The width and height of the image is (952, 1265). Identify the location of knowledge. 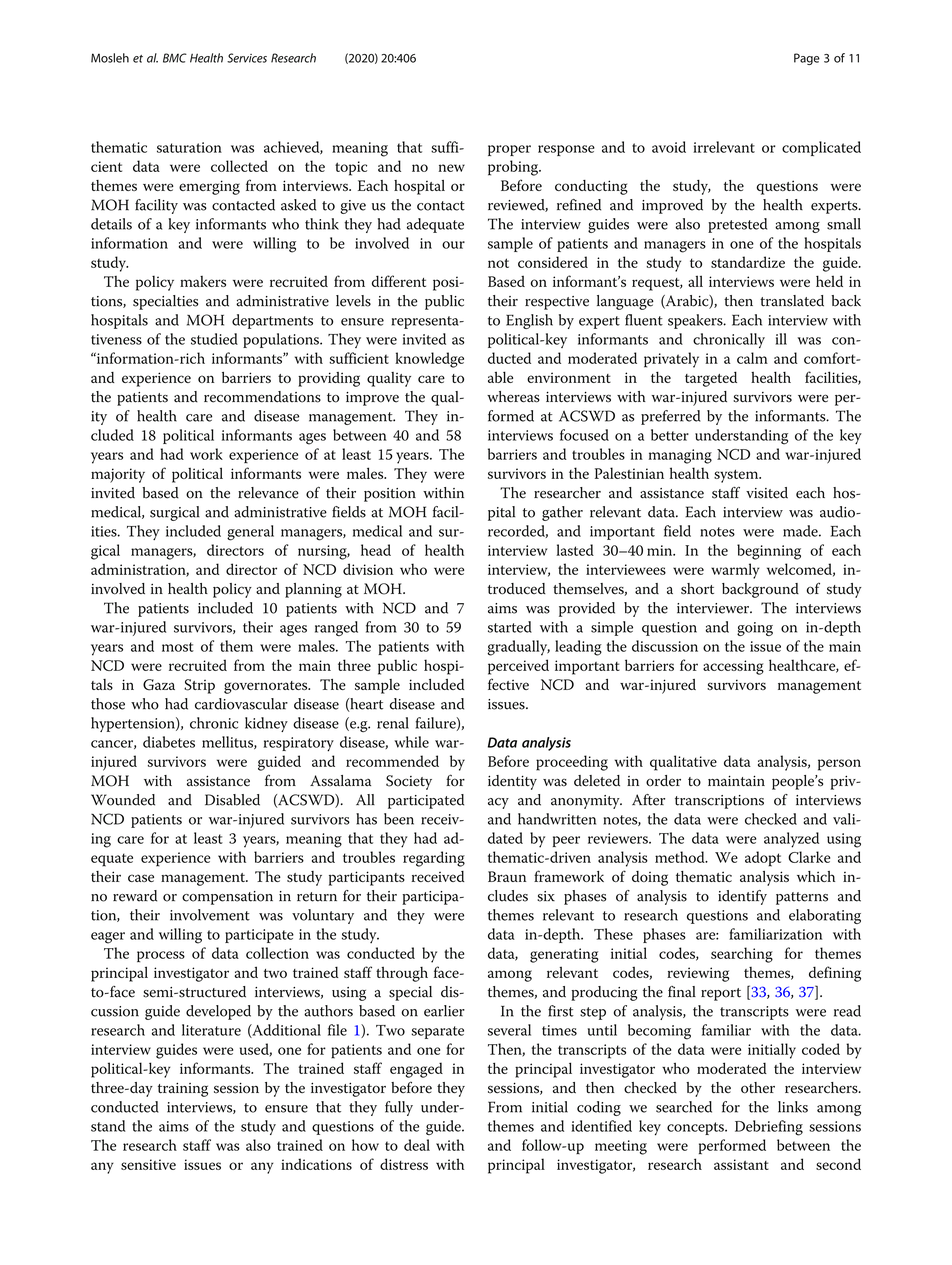
(429, 360).
